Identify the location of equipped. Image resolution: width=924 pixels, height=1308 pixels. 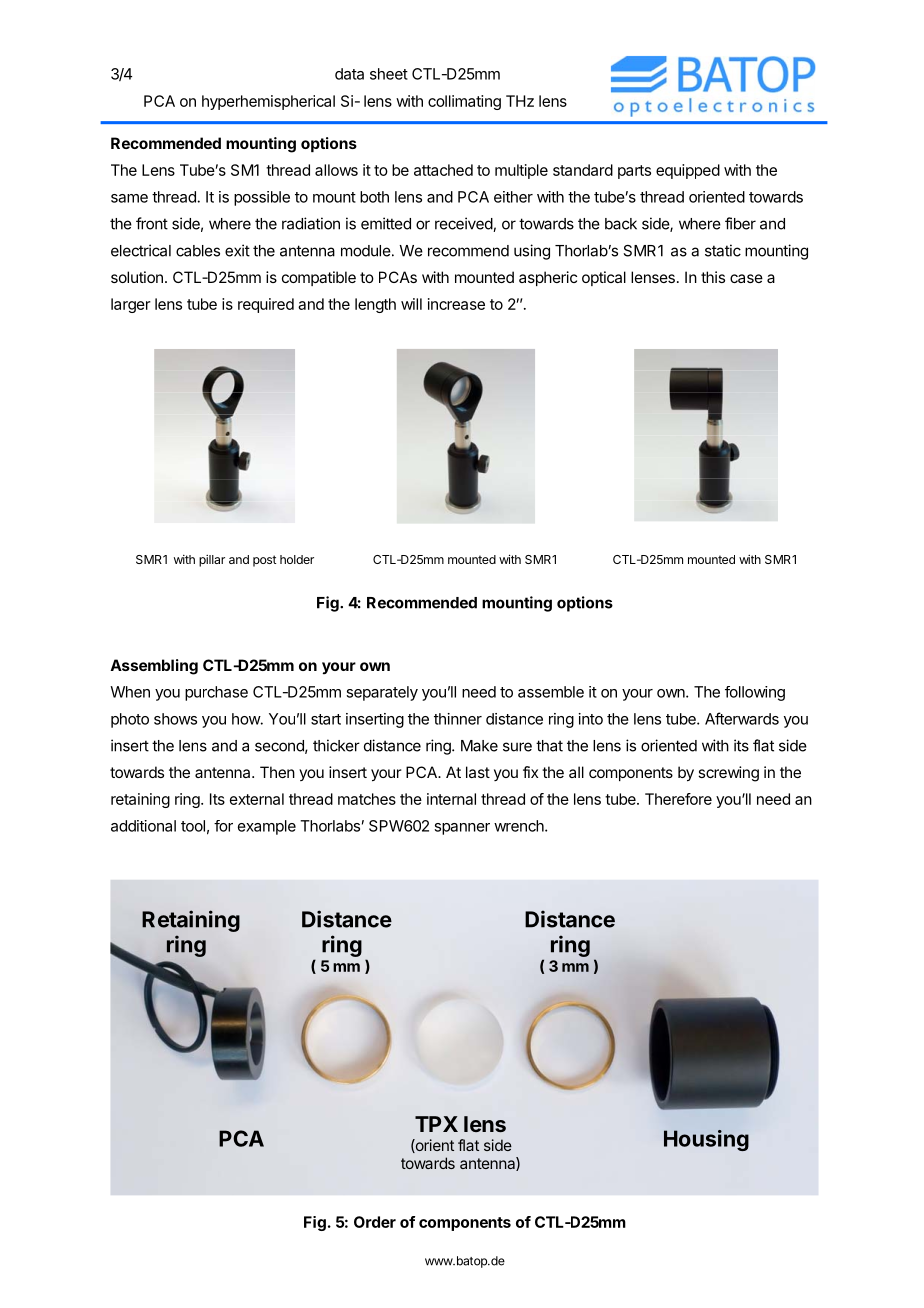
(688, 171).
